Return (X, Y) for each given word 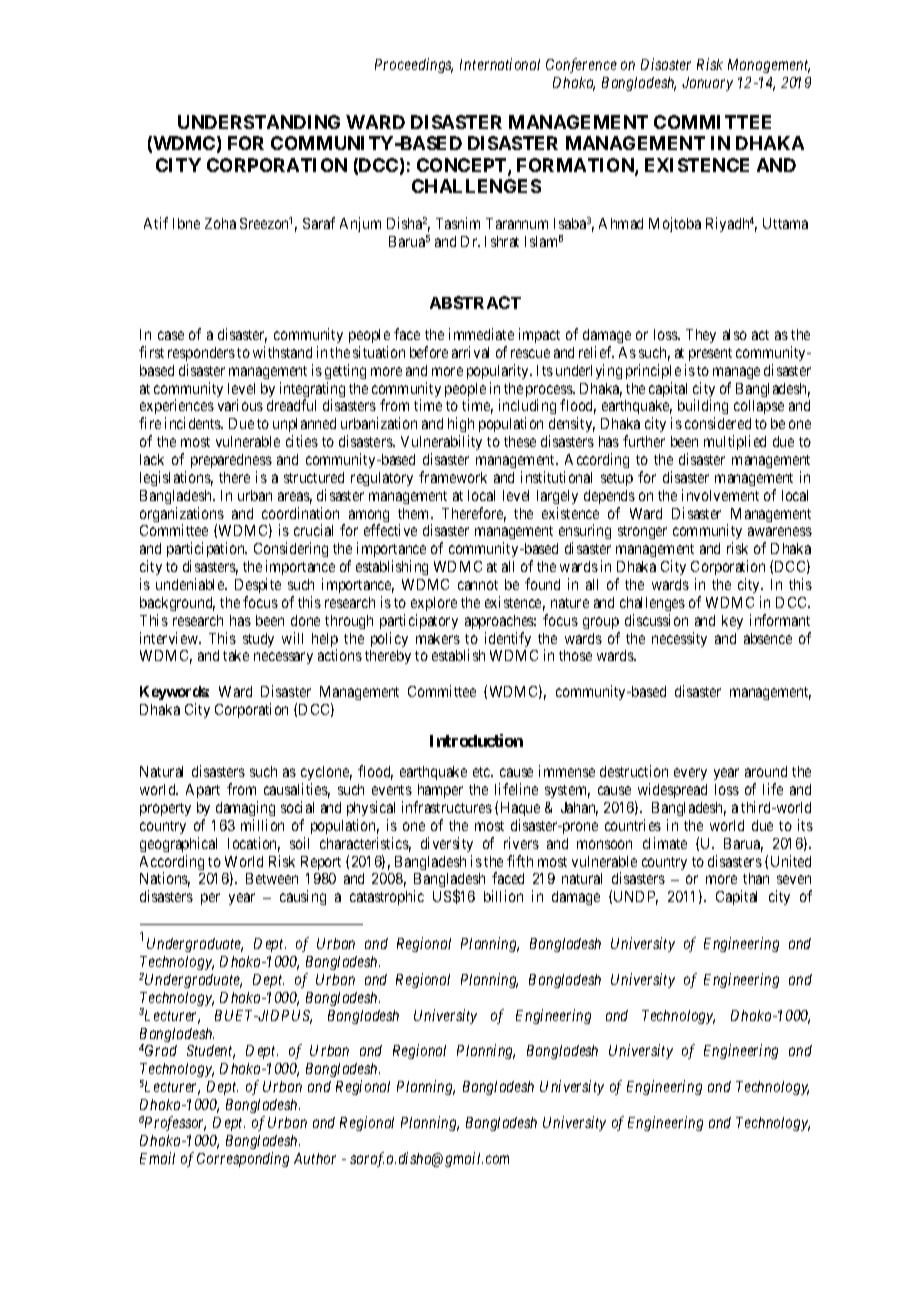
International (500, 64)
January (707, 84)
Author (315, 1158)
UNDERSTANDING (259, 122)
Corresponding (243, 1159)
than (756, 878)
